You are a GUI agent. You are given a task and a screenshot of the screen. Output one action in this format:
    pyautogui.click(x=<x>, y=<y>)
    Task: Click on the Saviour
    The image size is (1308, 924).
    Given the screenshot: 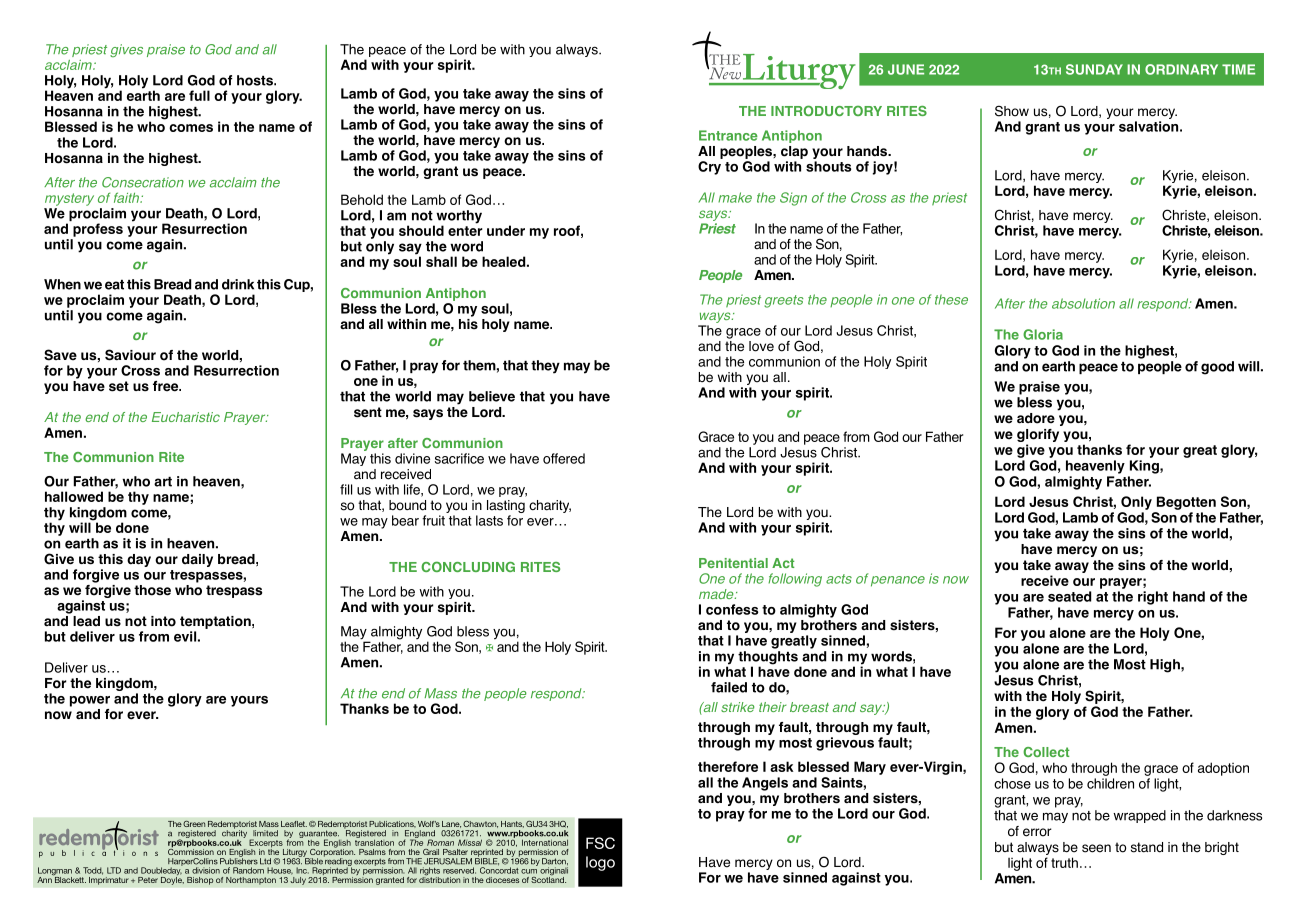 What is the action you would take?
    pyautogui.click(x=130, y=355)
